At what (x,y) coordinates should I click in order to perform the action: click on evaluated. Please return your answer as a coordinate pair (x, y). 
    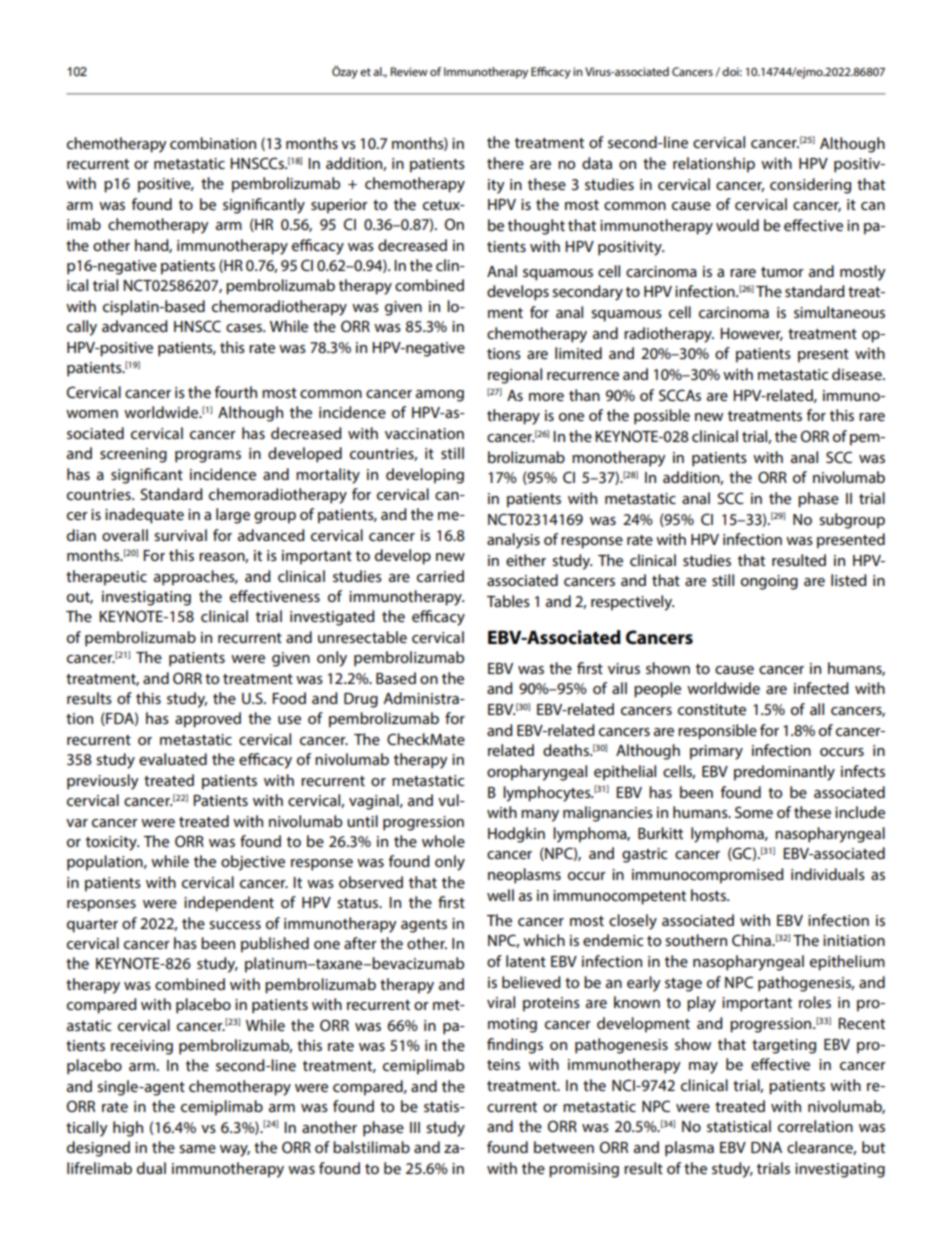
    Looking at the image, I should click on (173, 759).
